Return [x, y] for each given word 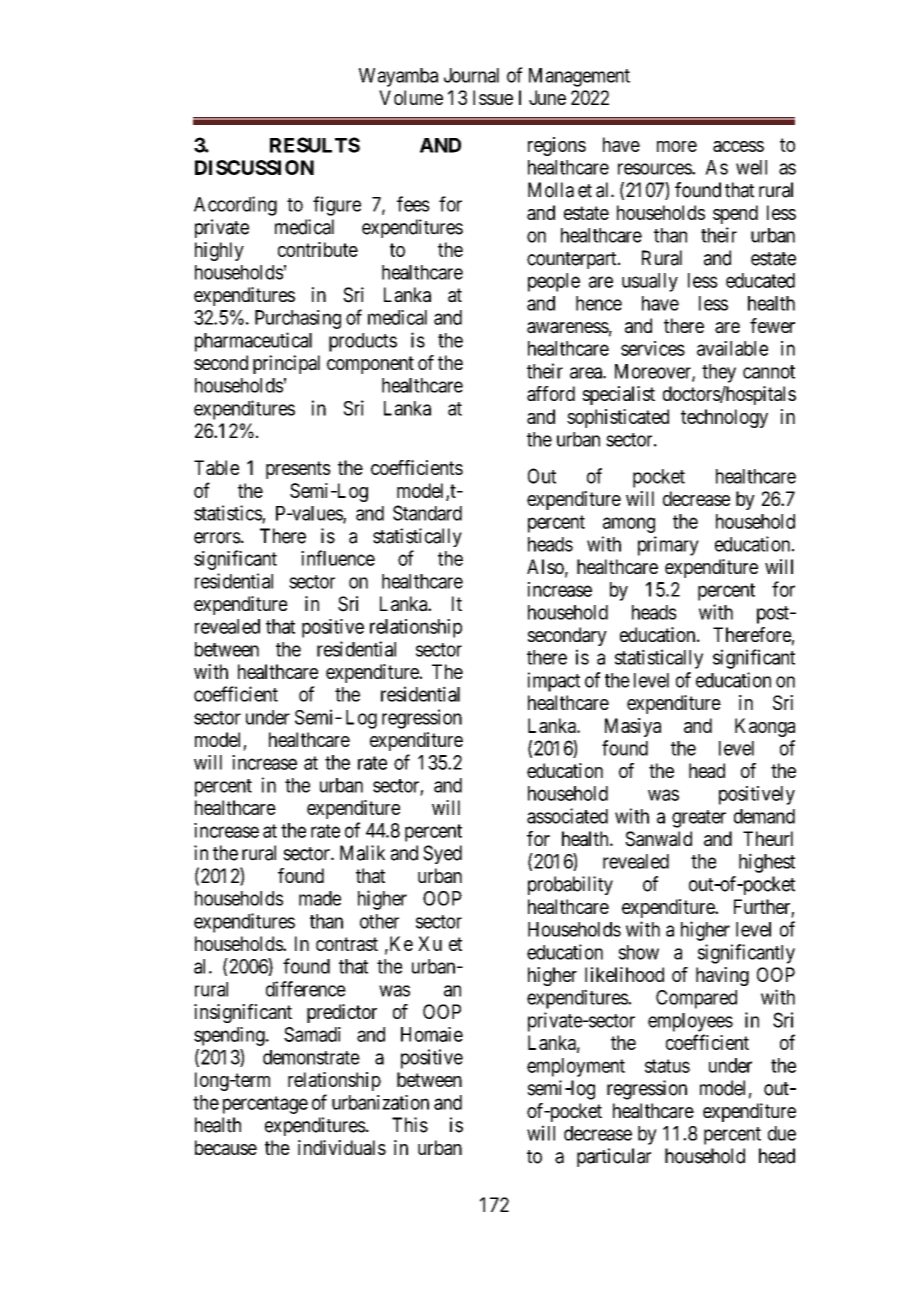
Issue [493, 97]
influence [338, 558]
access [738, 146]
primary [668, 546]
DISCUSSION [254, 167]
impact [554, 682]
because [226, 1147]
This [410, 1125]
